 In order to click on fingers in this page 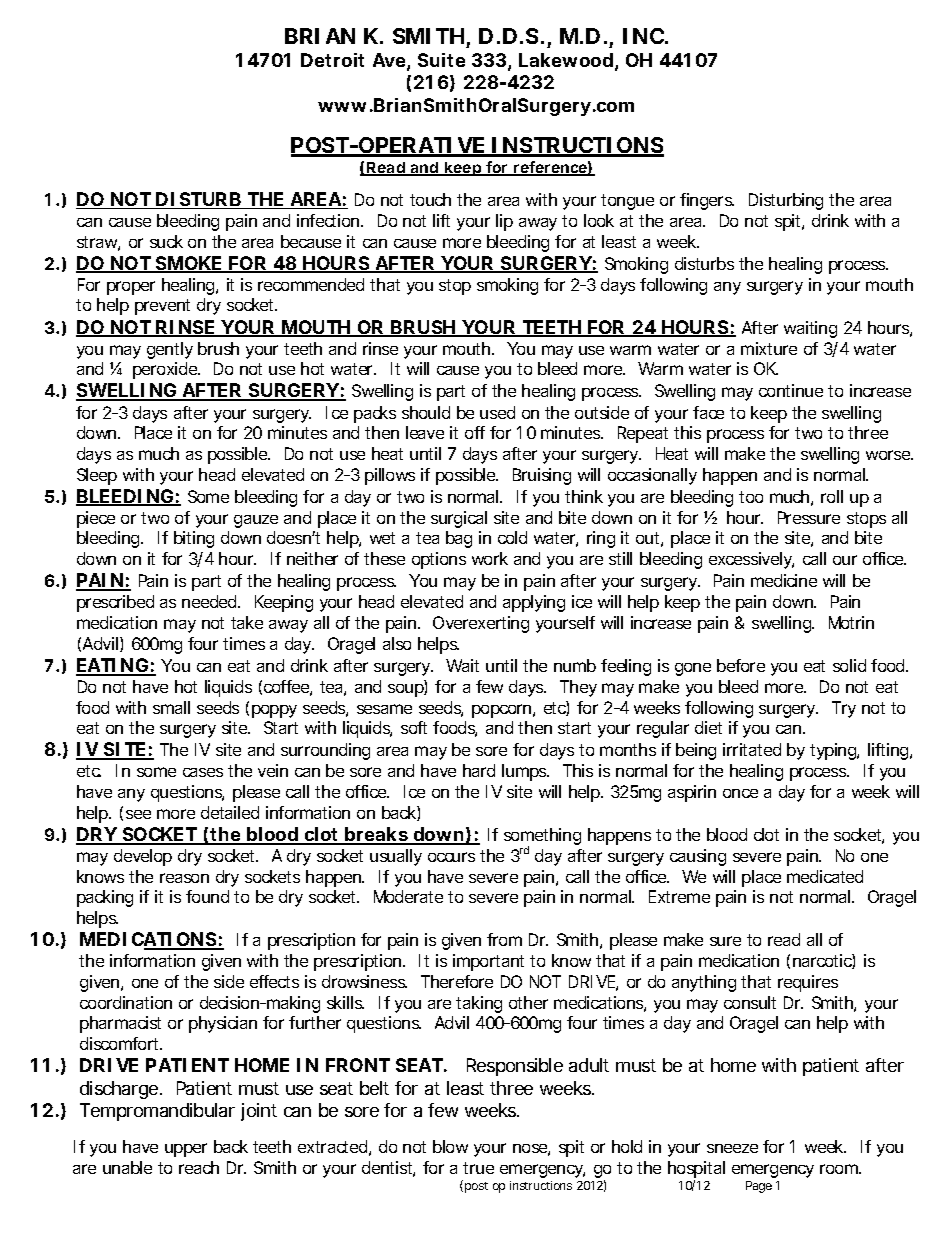, I will do `click(707, 201)`.
